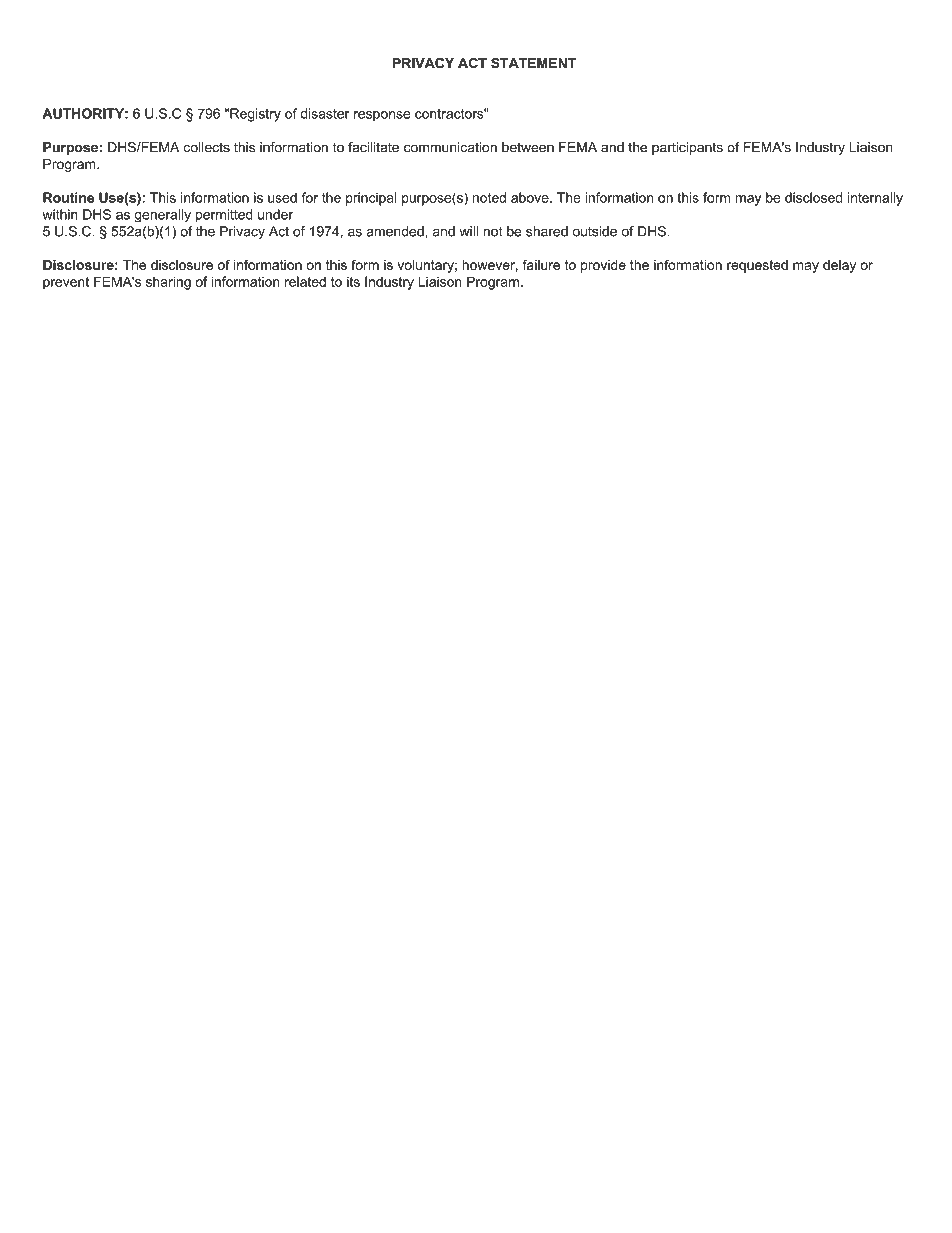 The height and width of the document is (1233, 952). What do you see at coordinates (813, 197) in the document?
I see `disclosed` at bounding box center [813, 197].
